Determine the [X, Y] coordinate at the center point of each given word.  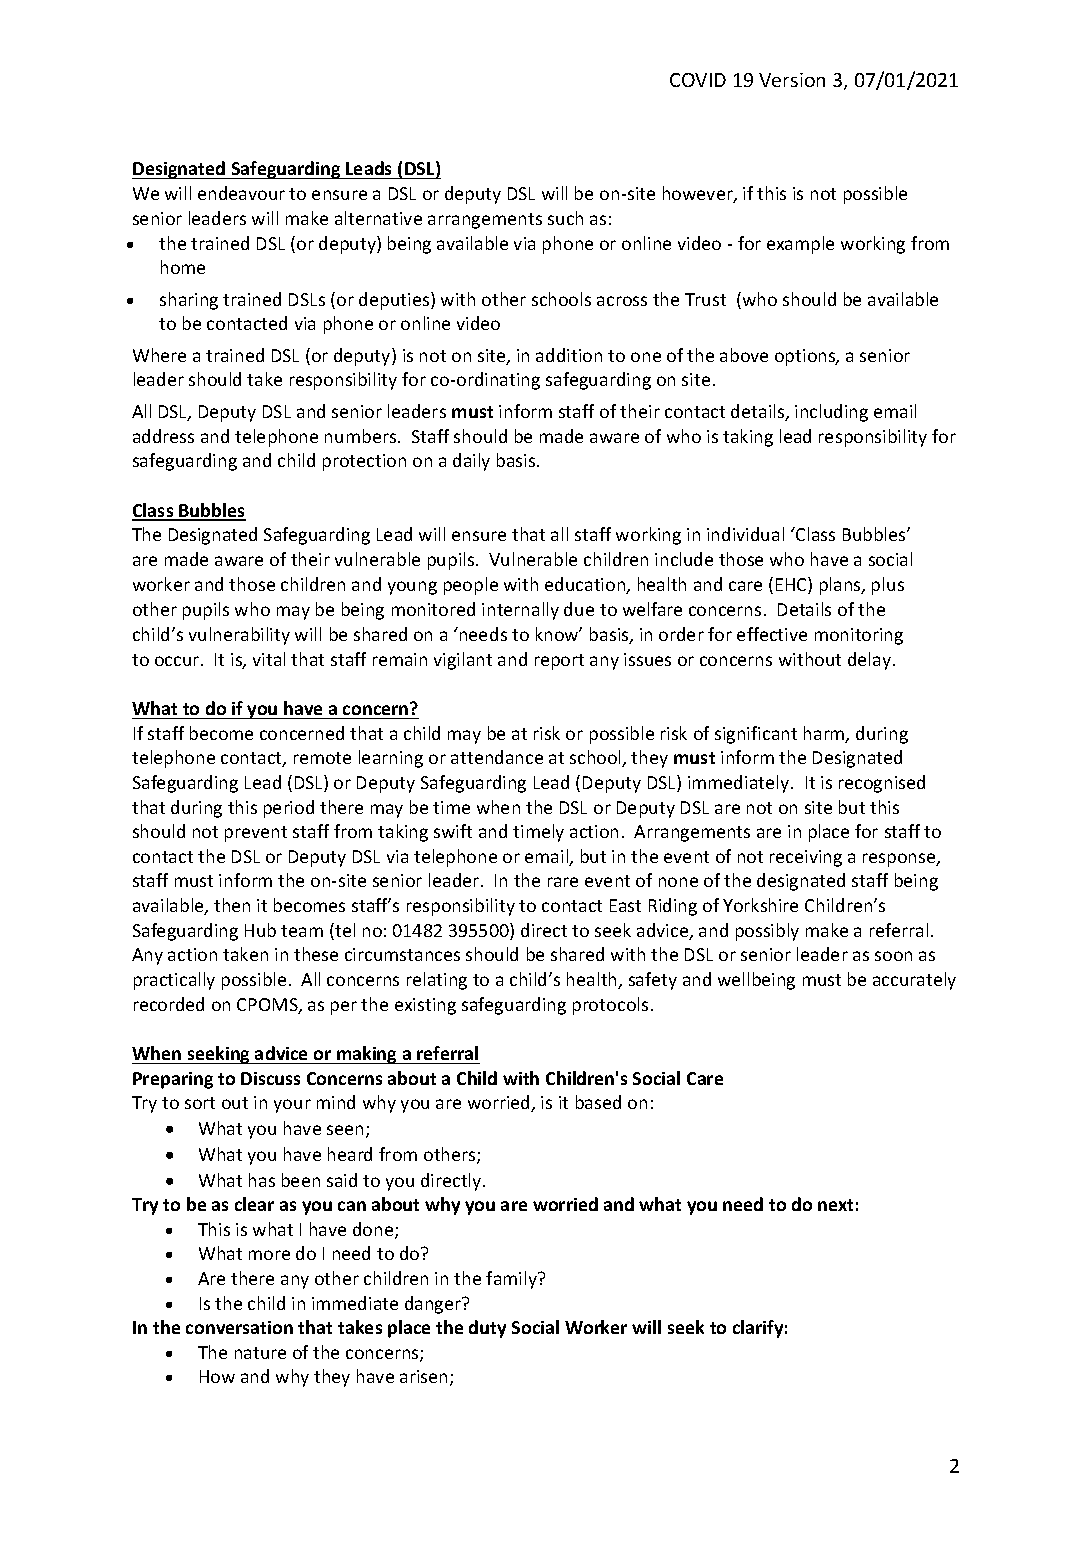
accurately [914, 981]
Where [159, 355]
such [565, 218]
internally [520, 611]
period [289, 809]
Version [792, 80]
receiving [806, 858]
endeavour [241, 193]
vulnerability [239, 636]
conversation [239, 1327]
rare [563, 882]
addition [569, 355]
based [598, 1102]
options [806, 357]
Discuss [270, 1078]
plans [841, 586]
